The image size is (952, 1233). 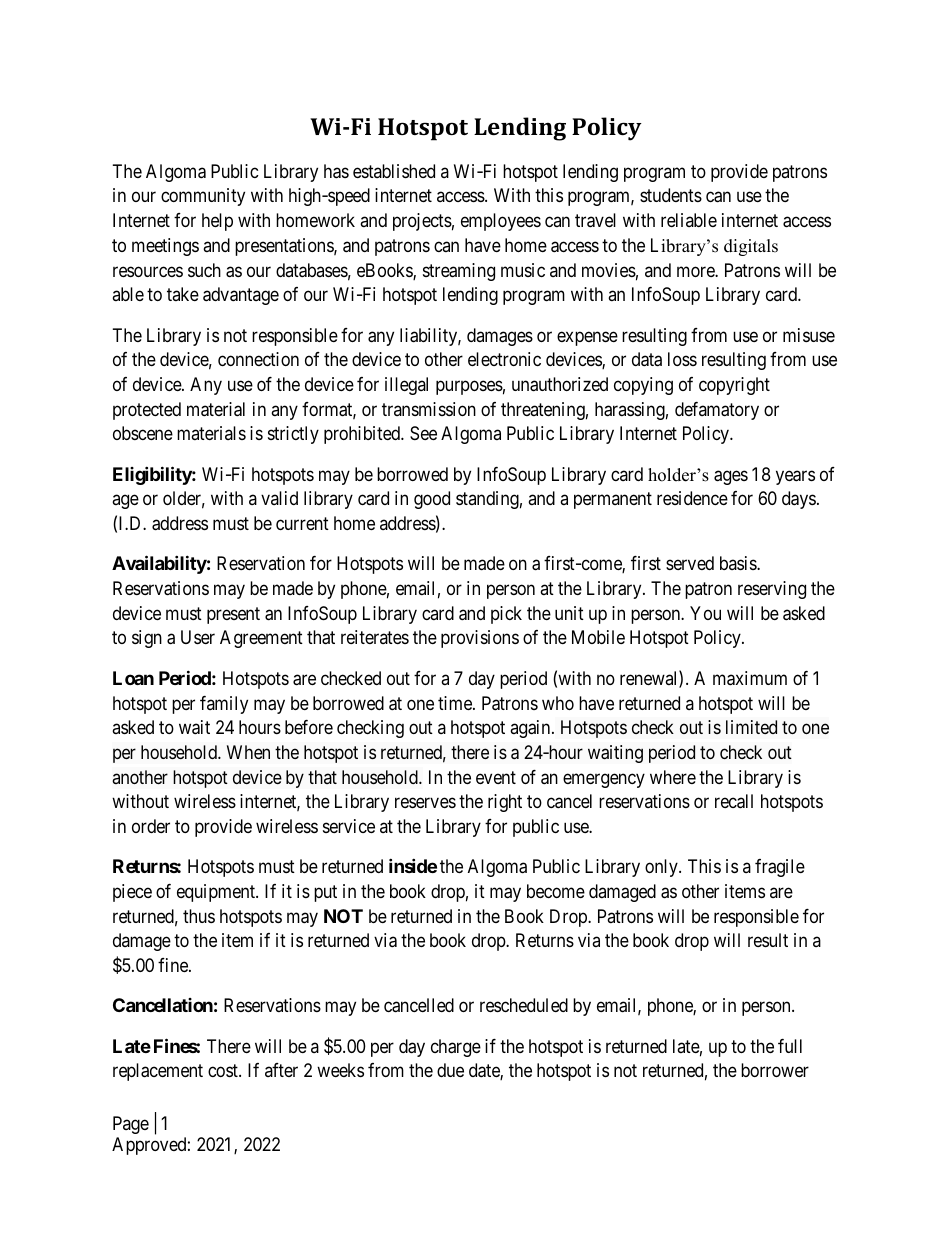 I want to click on help, so click(x=217, y=222).
